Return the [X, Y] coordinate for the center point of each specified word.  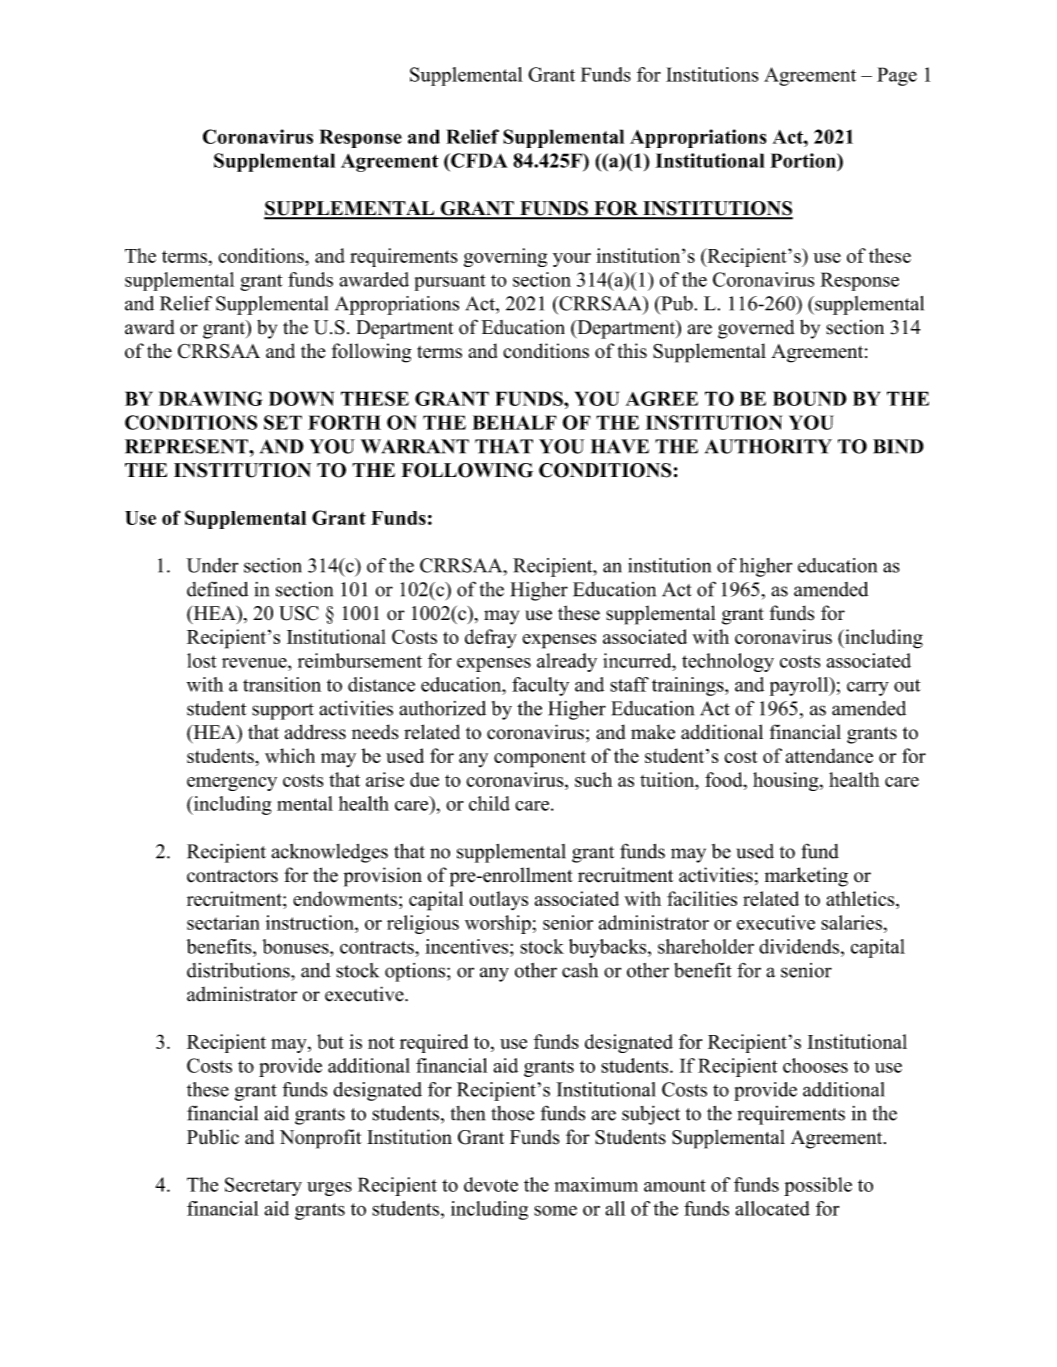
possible [818, 1186]
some [555, 1210]
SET [283, 422]
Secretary [263, 1186]
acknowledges [330, 853]
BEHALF [514, 422]
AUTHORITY [768, 446]
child [489, 803]
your [572, 260]
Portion [804, 160]
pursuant [450, 282]
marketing [806, 877]
